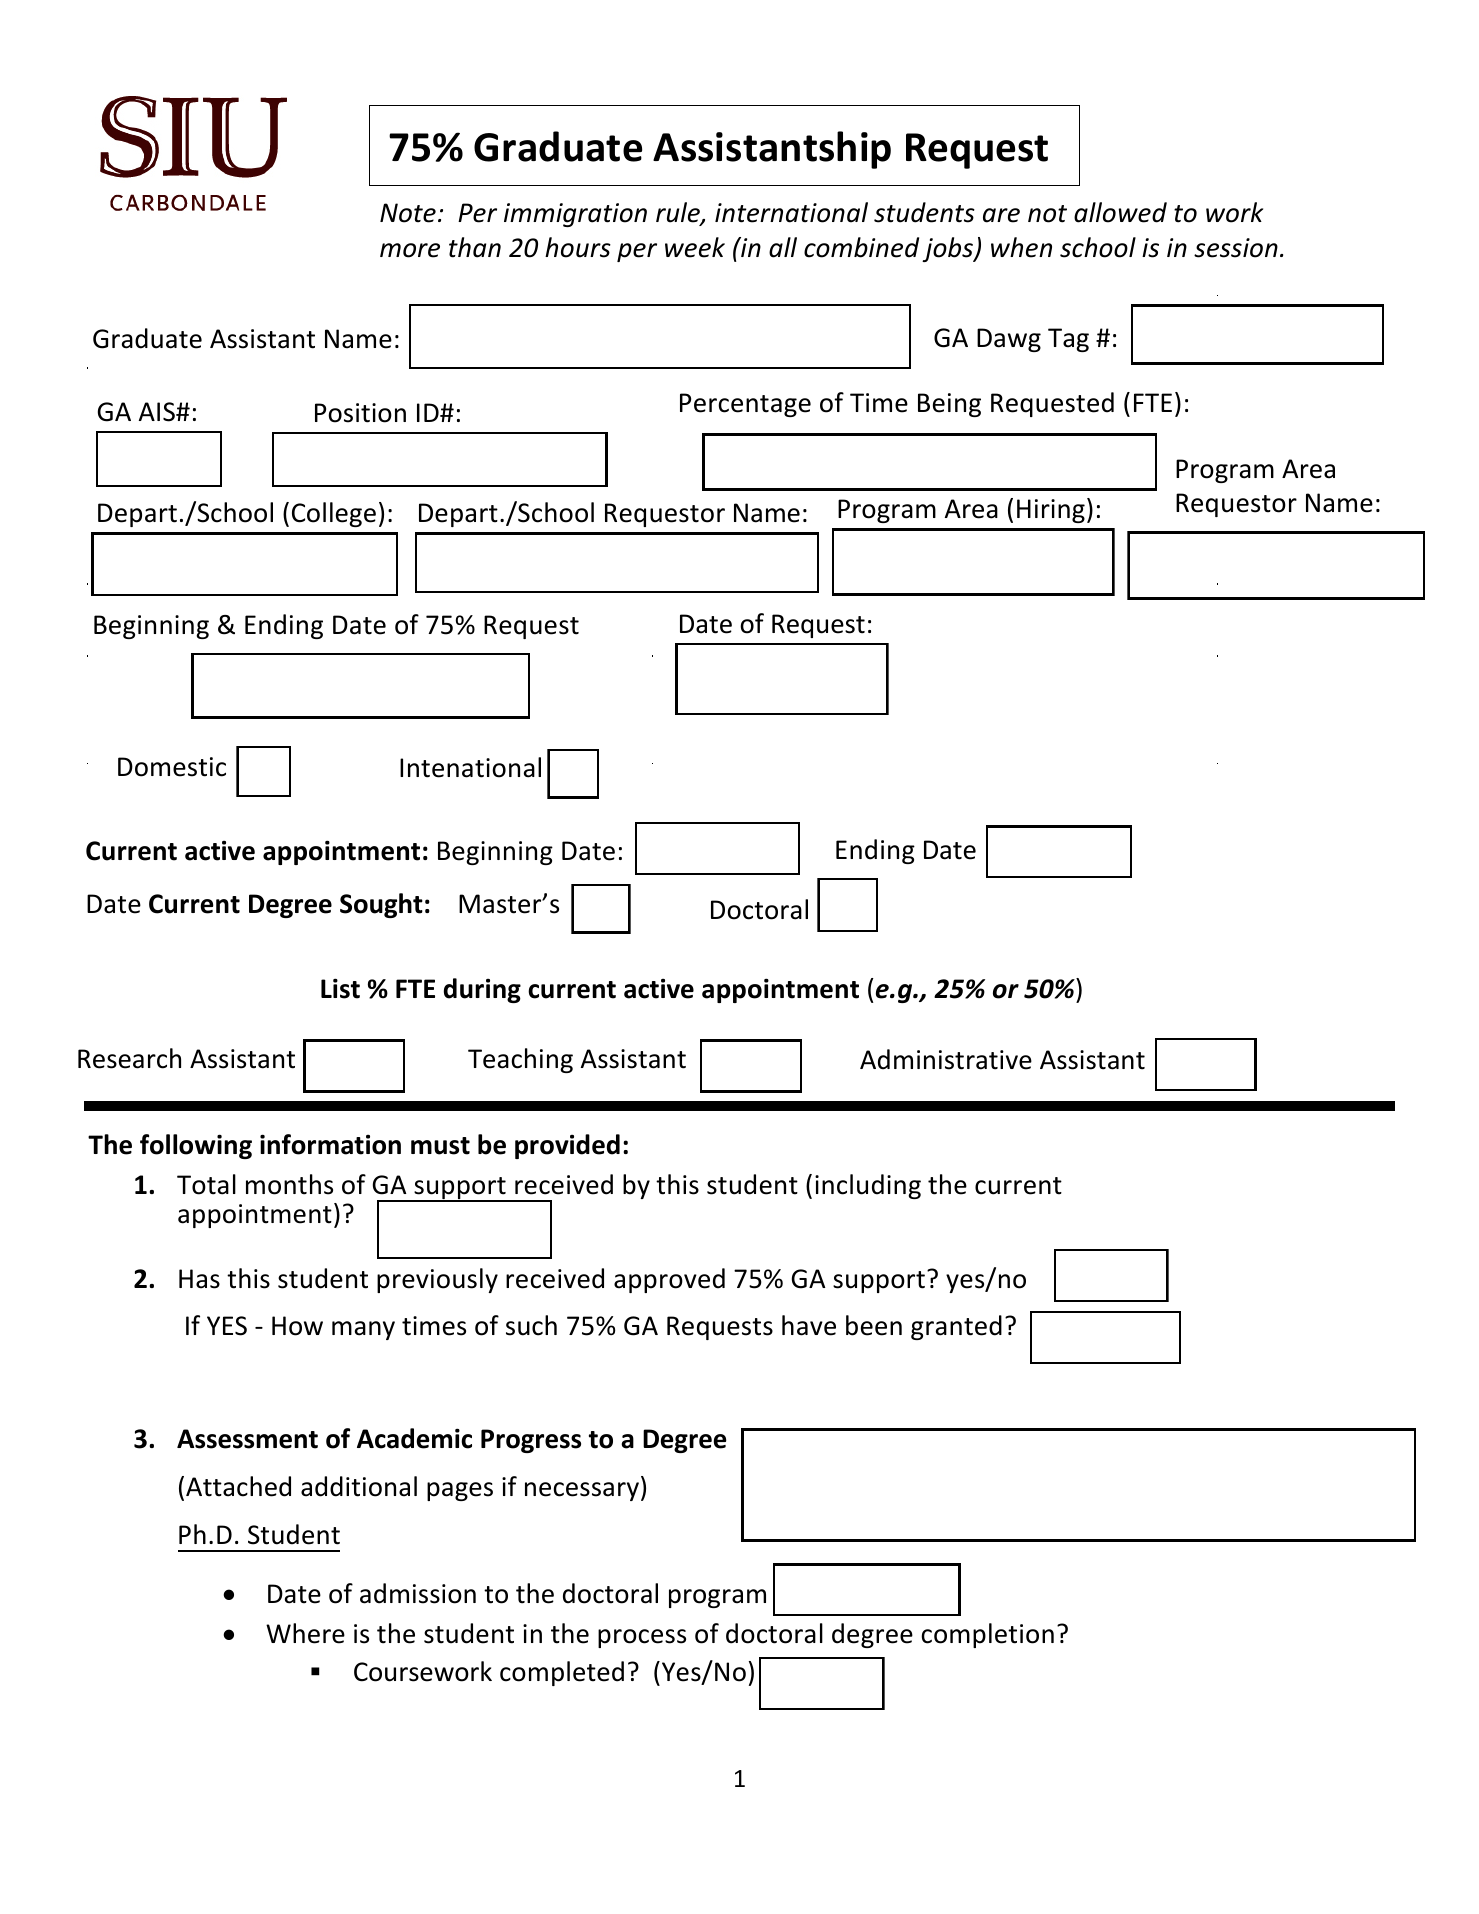  What do you see at coordinates (381, 905) in the image?
I see `Sought` at bounding box center [381, 905].
